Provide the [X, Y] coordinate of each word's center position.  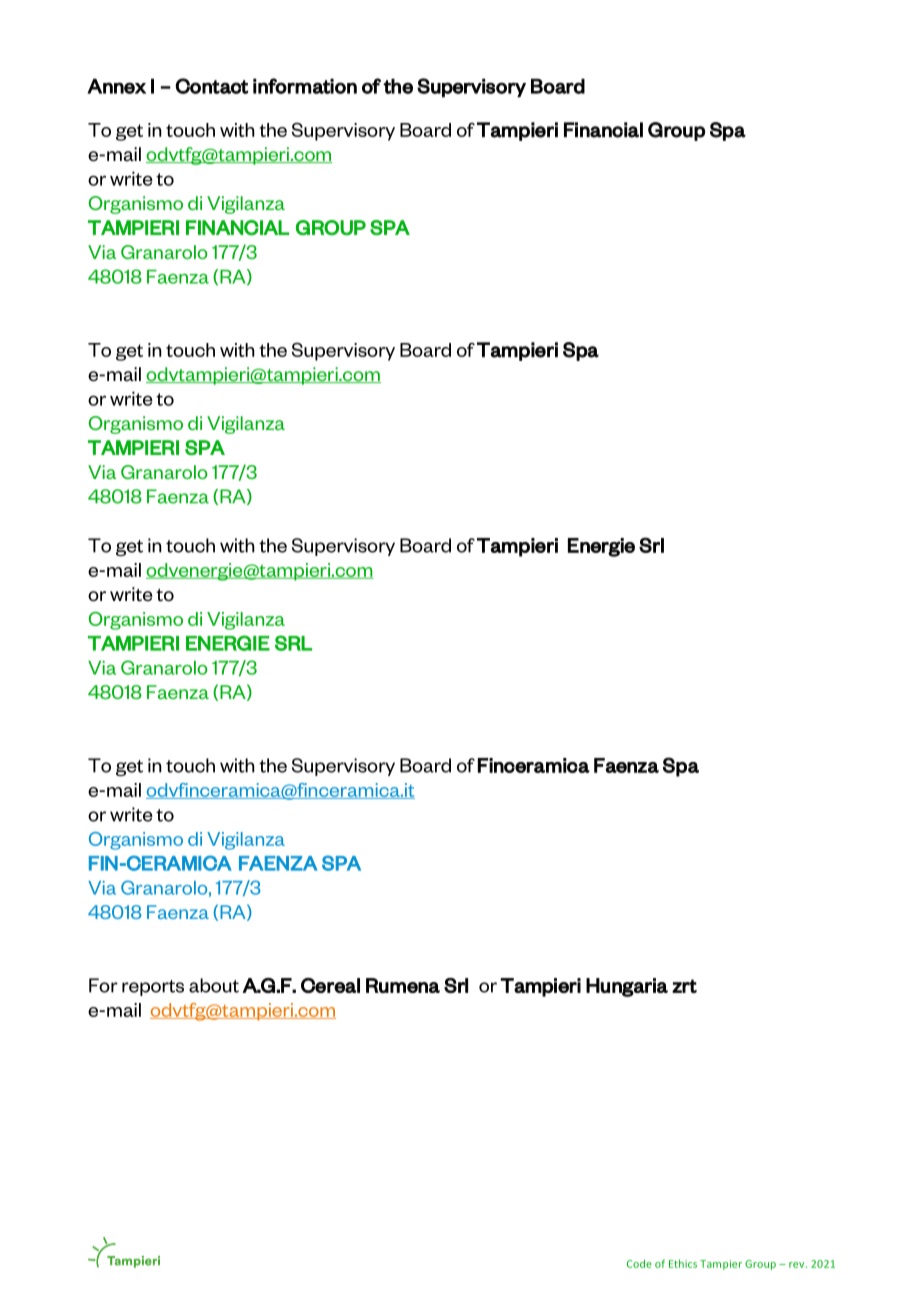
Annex [116, 86]
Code [639, 1263]
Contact [211, 86]
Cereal [330, 985]
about [214, 985]
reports [153, 988]
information [305, 86]
